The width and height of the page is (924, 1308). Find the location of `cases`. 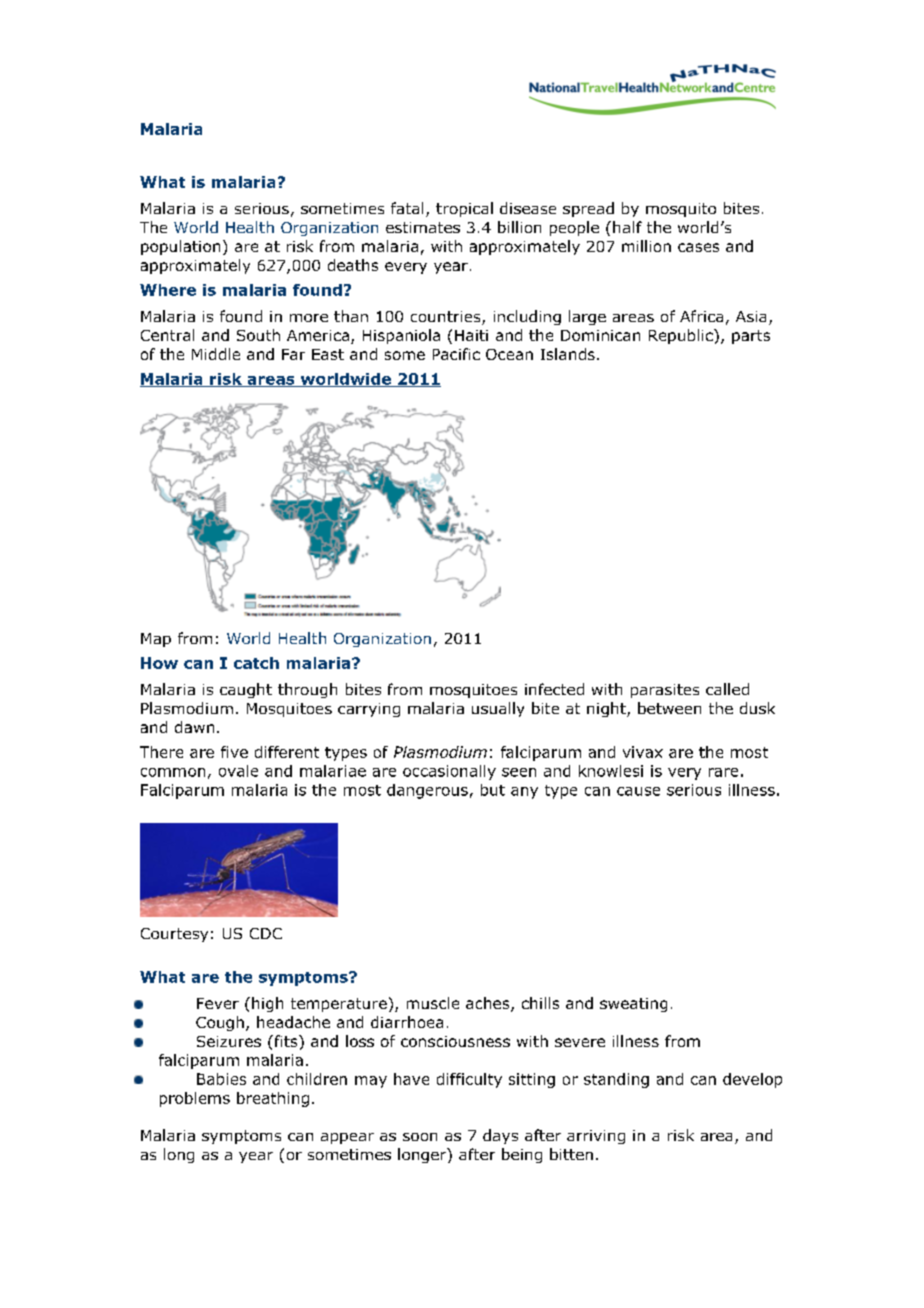

cases is located at coordinates (698, 247).
